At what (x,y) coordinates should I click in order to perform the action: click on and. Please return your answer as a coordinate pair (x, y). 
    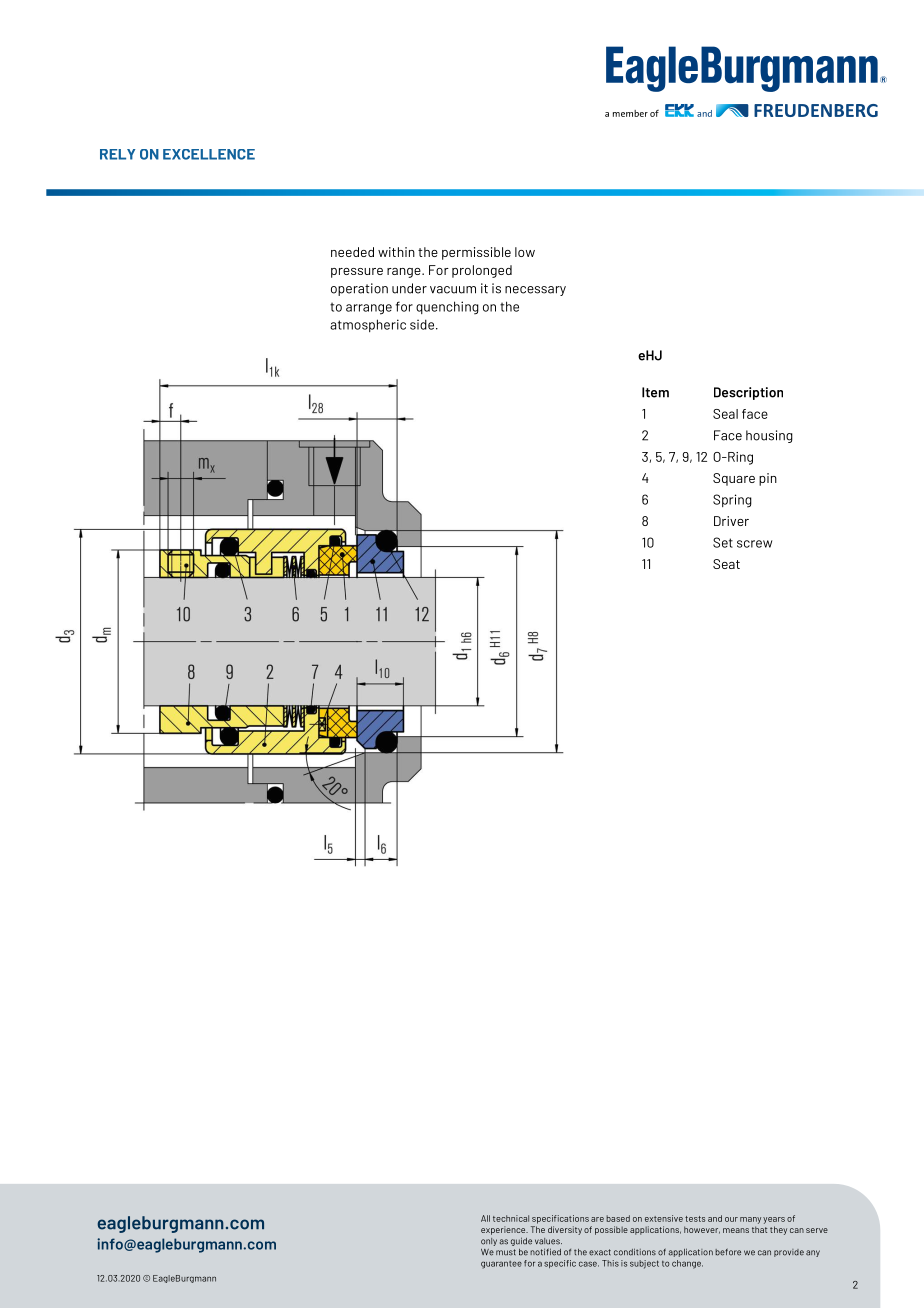
    Looking at the image, I should click on (715, 1218).
